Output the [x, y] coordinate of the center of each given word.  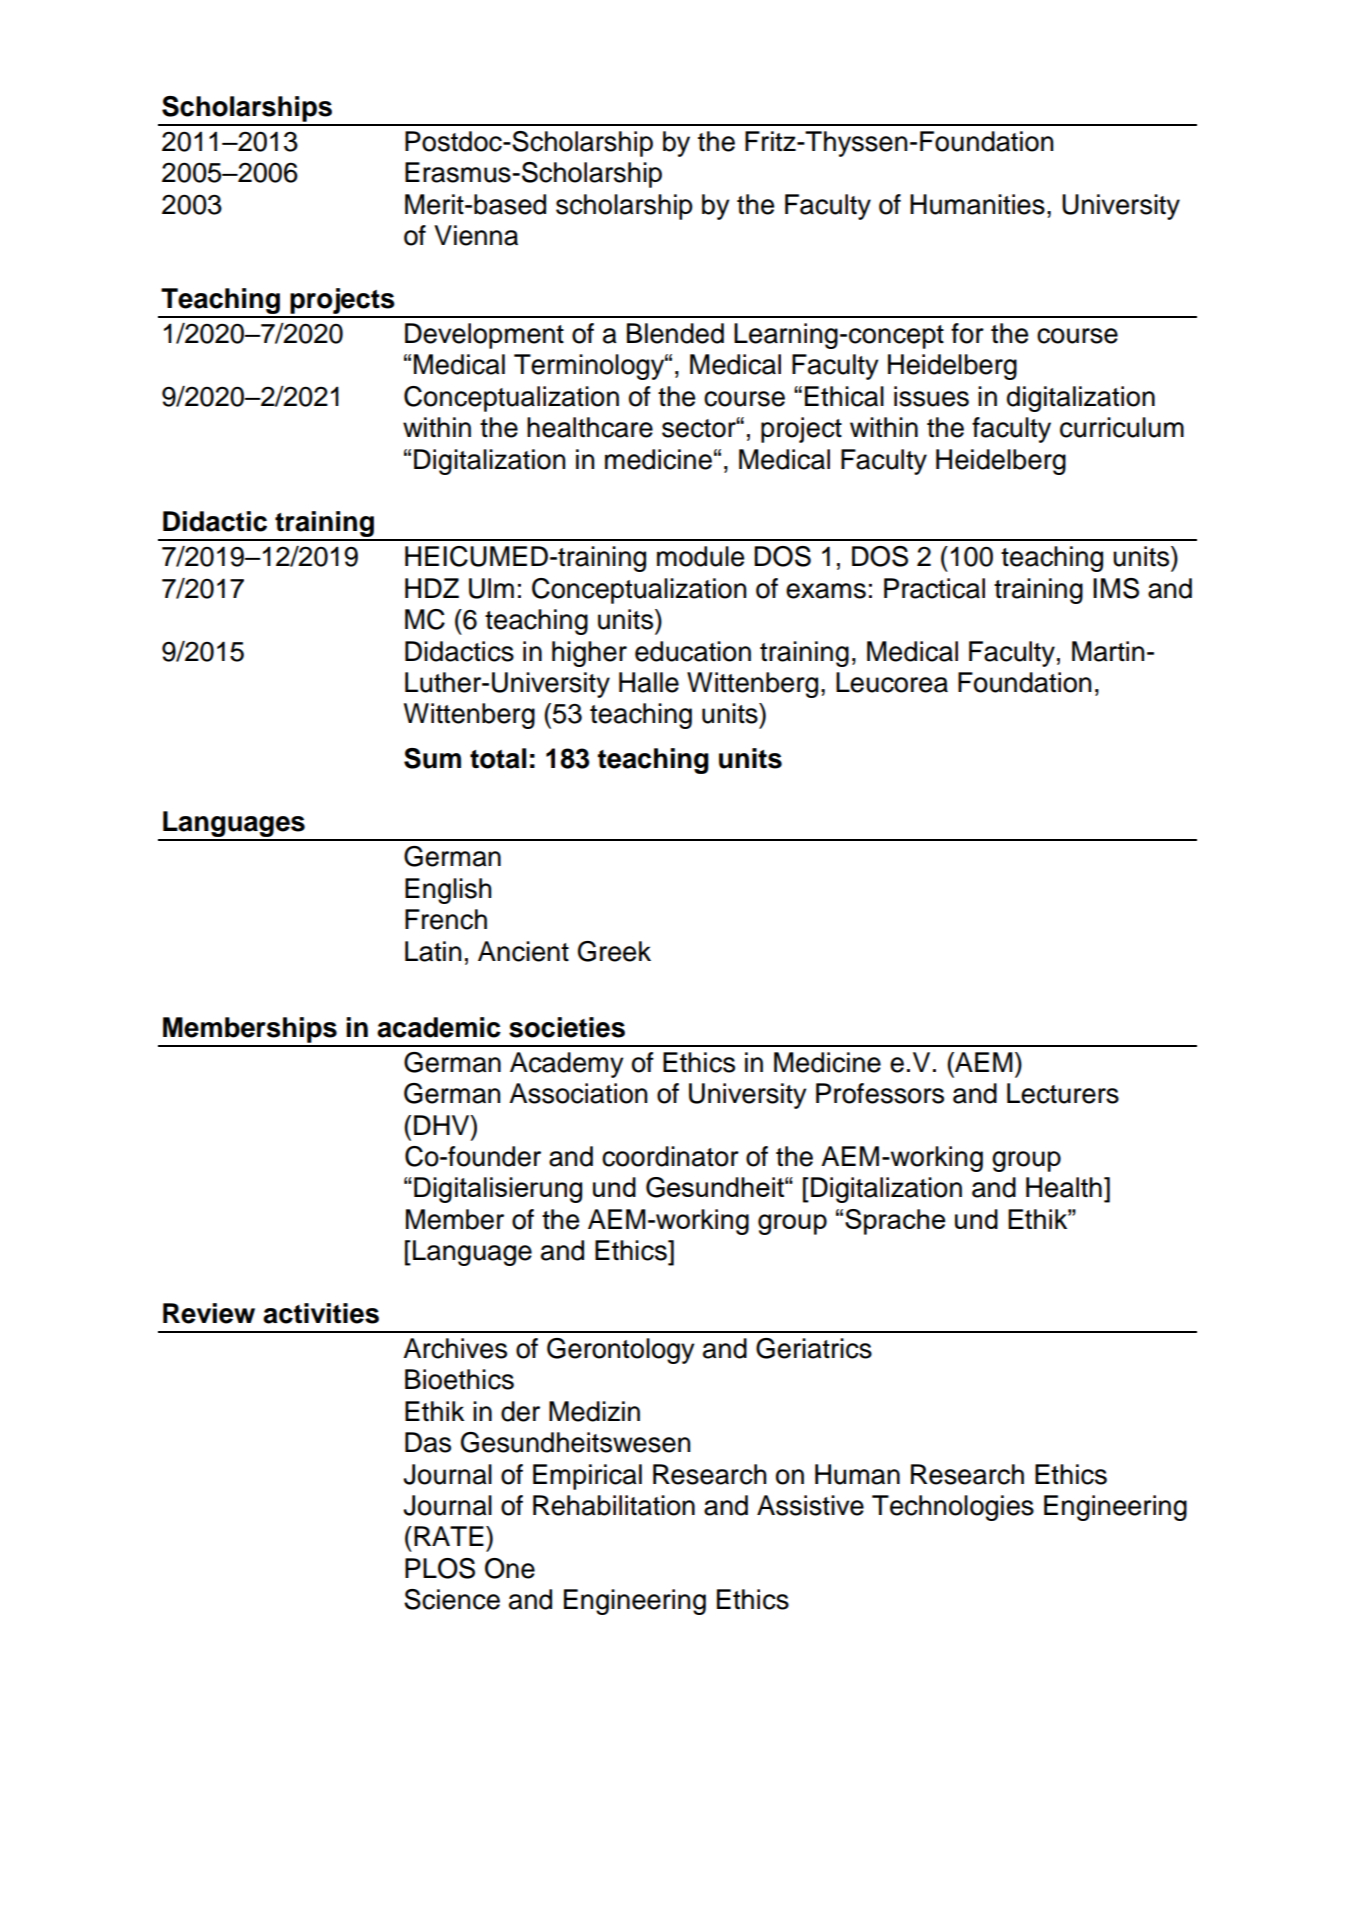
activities [321, 1313]
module [700, 556]
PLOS [440, 1568]
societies [567, 1027]
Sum [432, 758]
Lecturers [1063, 1093]
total [498, 758]
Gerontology [620, 1351]
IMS [1116, 588]
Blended [675, 333]
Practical [934, 588]
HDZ [432, 588]
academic [439, 1027]
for [967, 333]
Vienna [476, 235]
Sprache [895, 1222]
